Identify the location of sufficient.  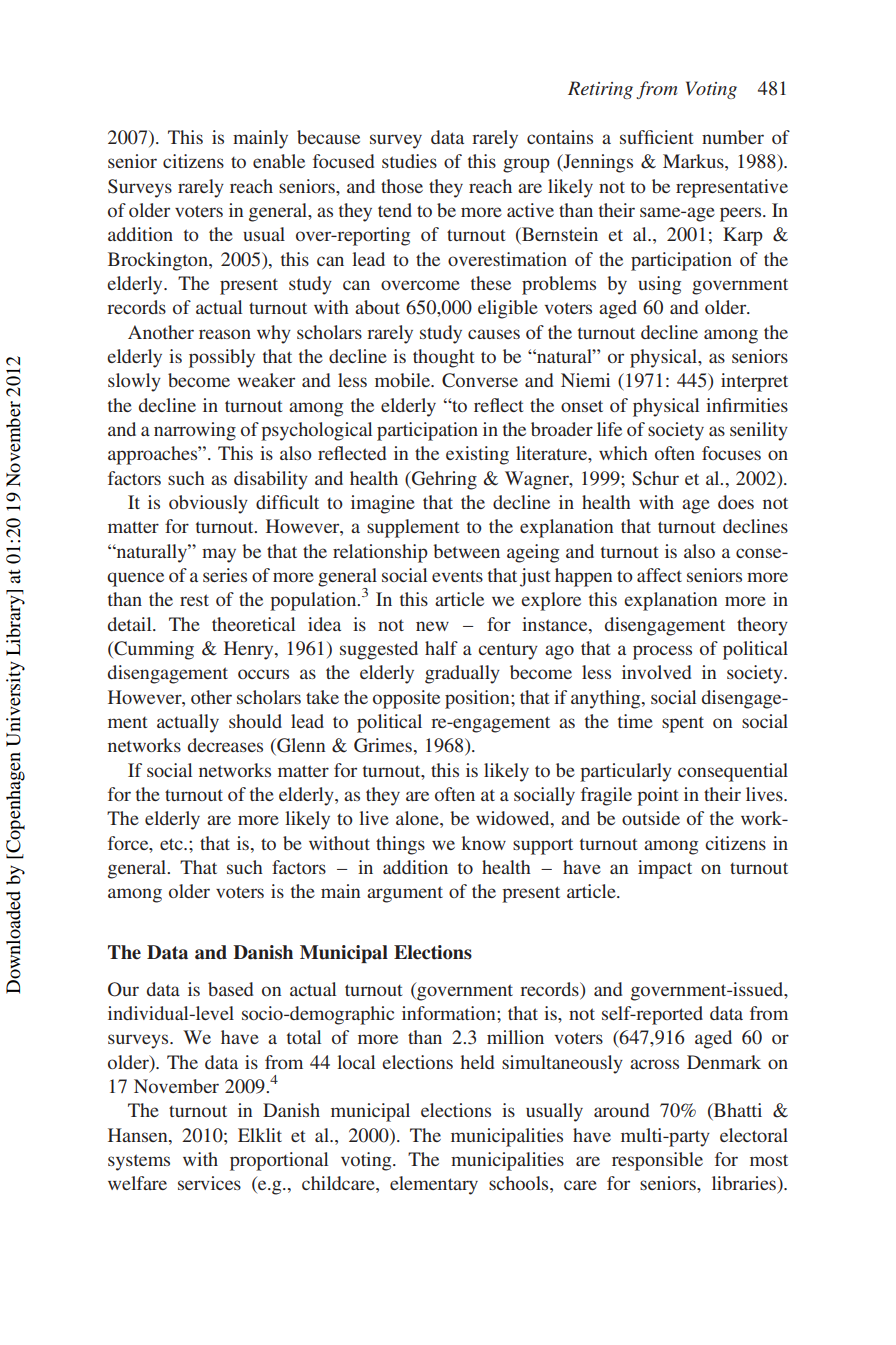
(656, 137).
